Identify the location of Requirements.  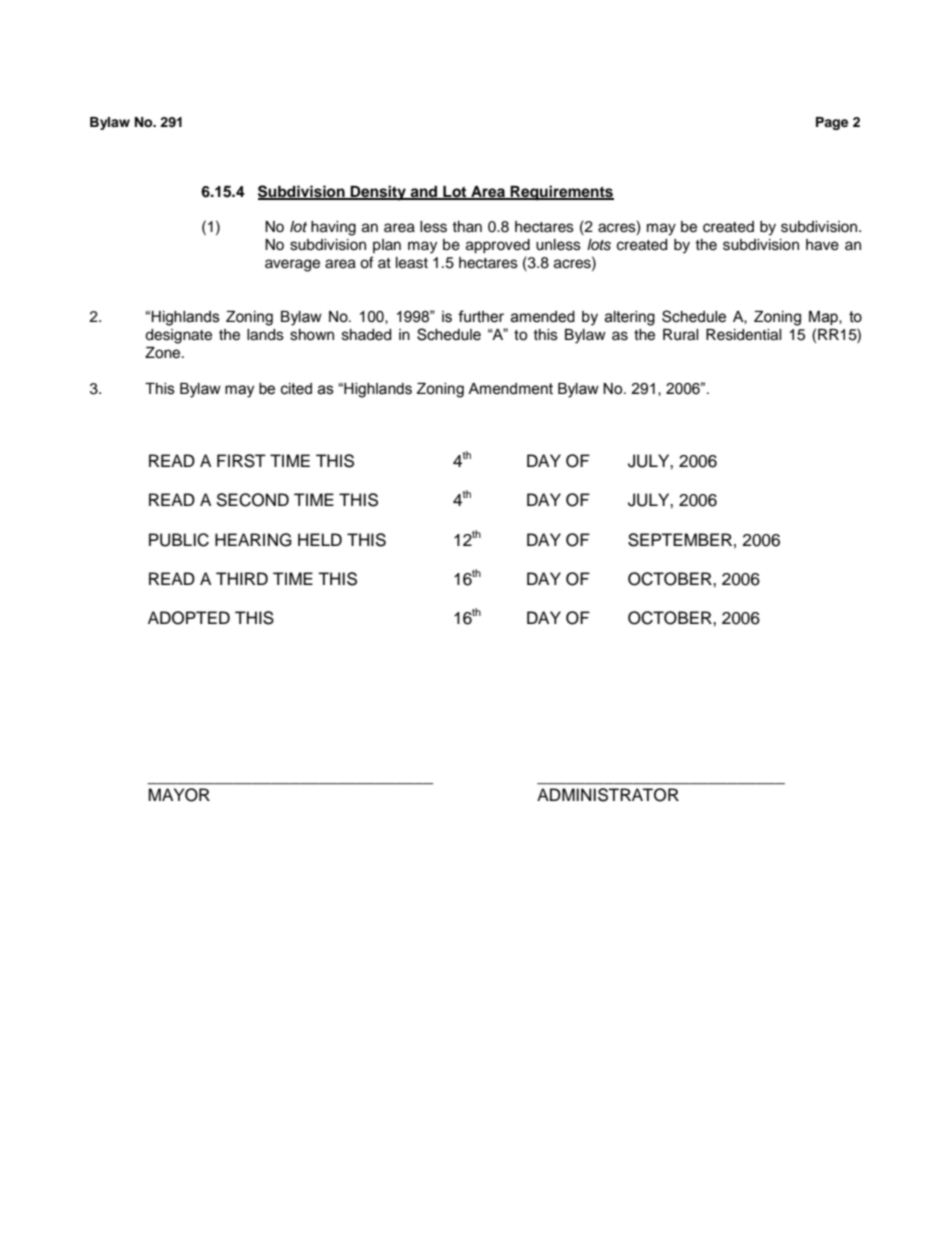
(561, 193).
